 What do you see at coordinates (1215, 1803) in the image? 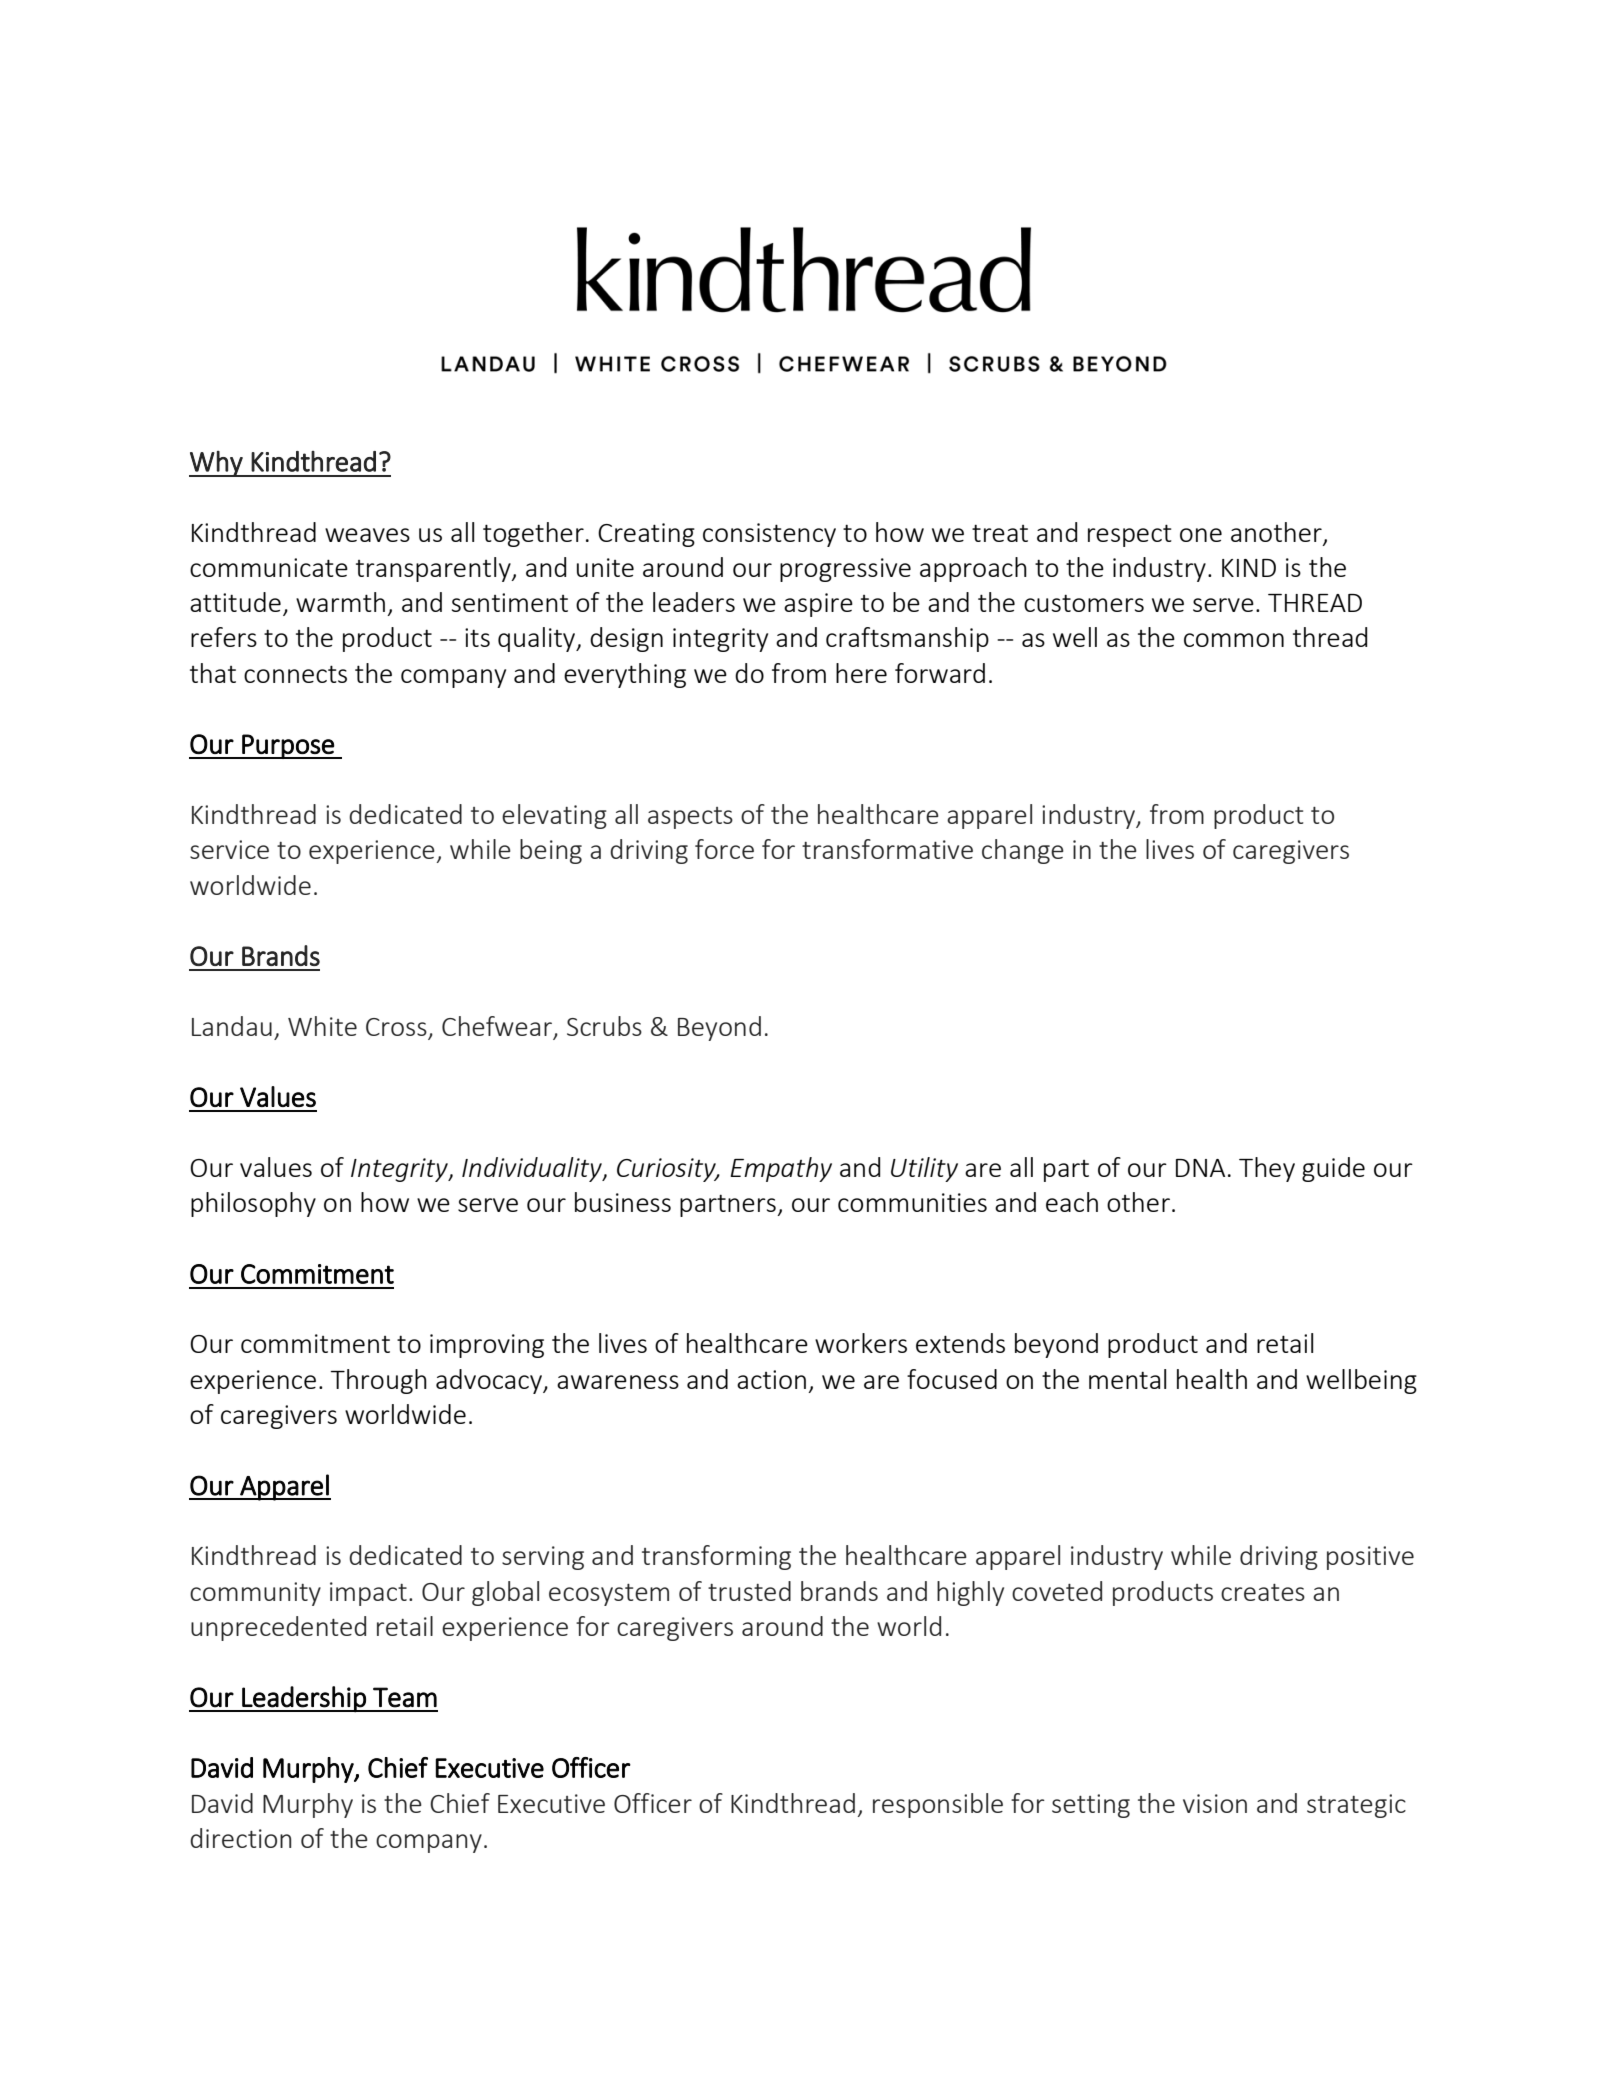
I see `vision` at bounding box center [1215, 1803].
